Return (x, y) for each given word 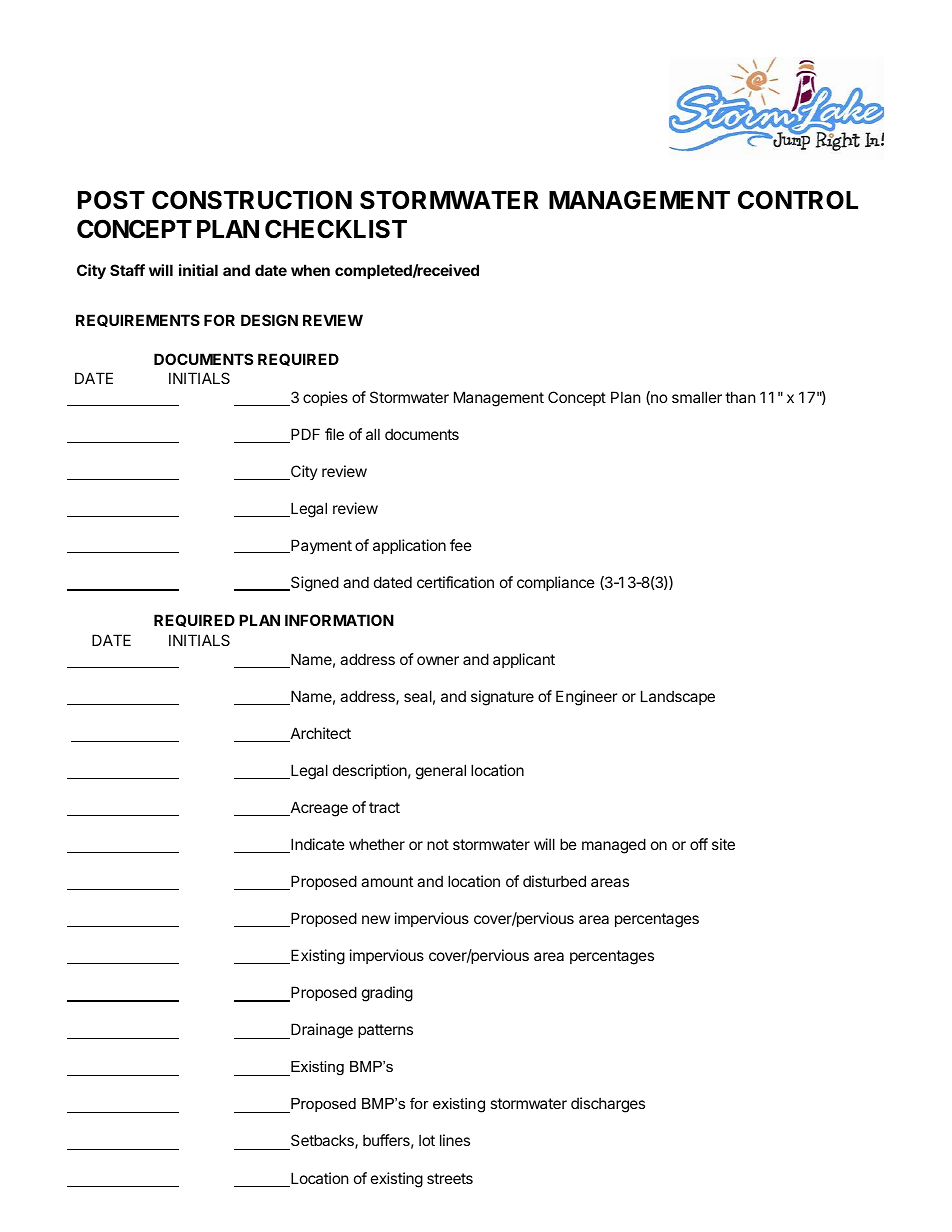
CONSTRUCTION (252, 200)
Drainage (321, 1031)
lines (455, 1140)
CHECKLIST (336, 229)
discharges (608, 1105)
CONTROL (798, 200)
